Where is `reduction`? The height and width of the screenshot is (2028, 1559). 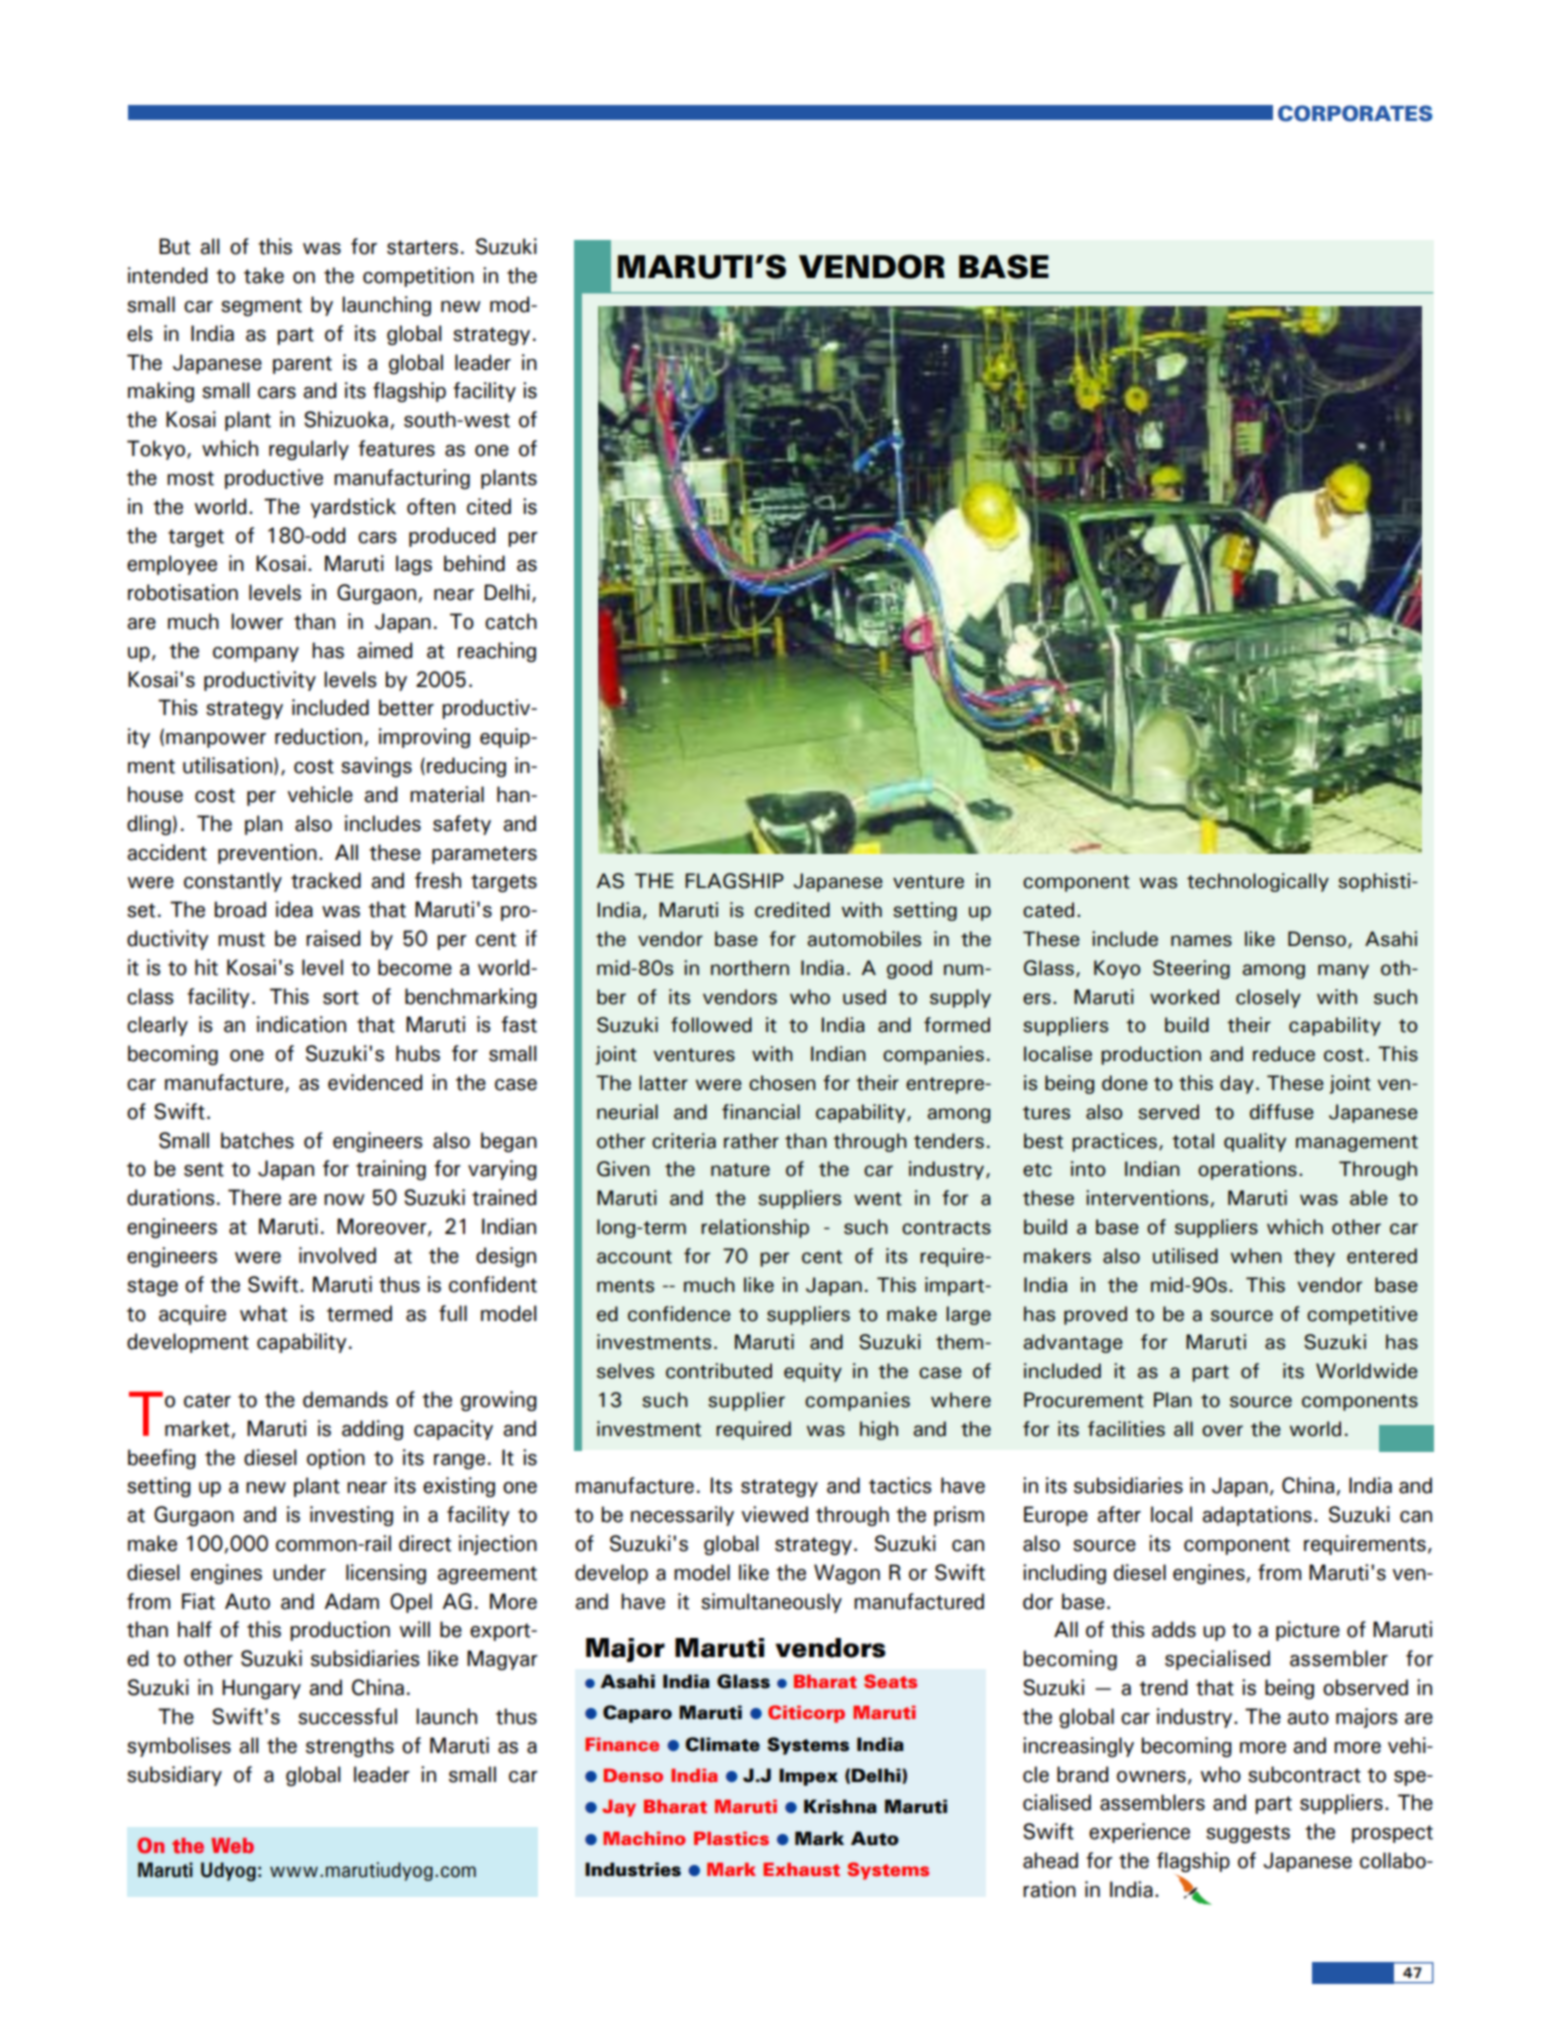
reduction is located at coordinates (318, 736).
